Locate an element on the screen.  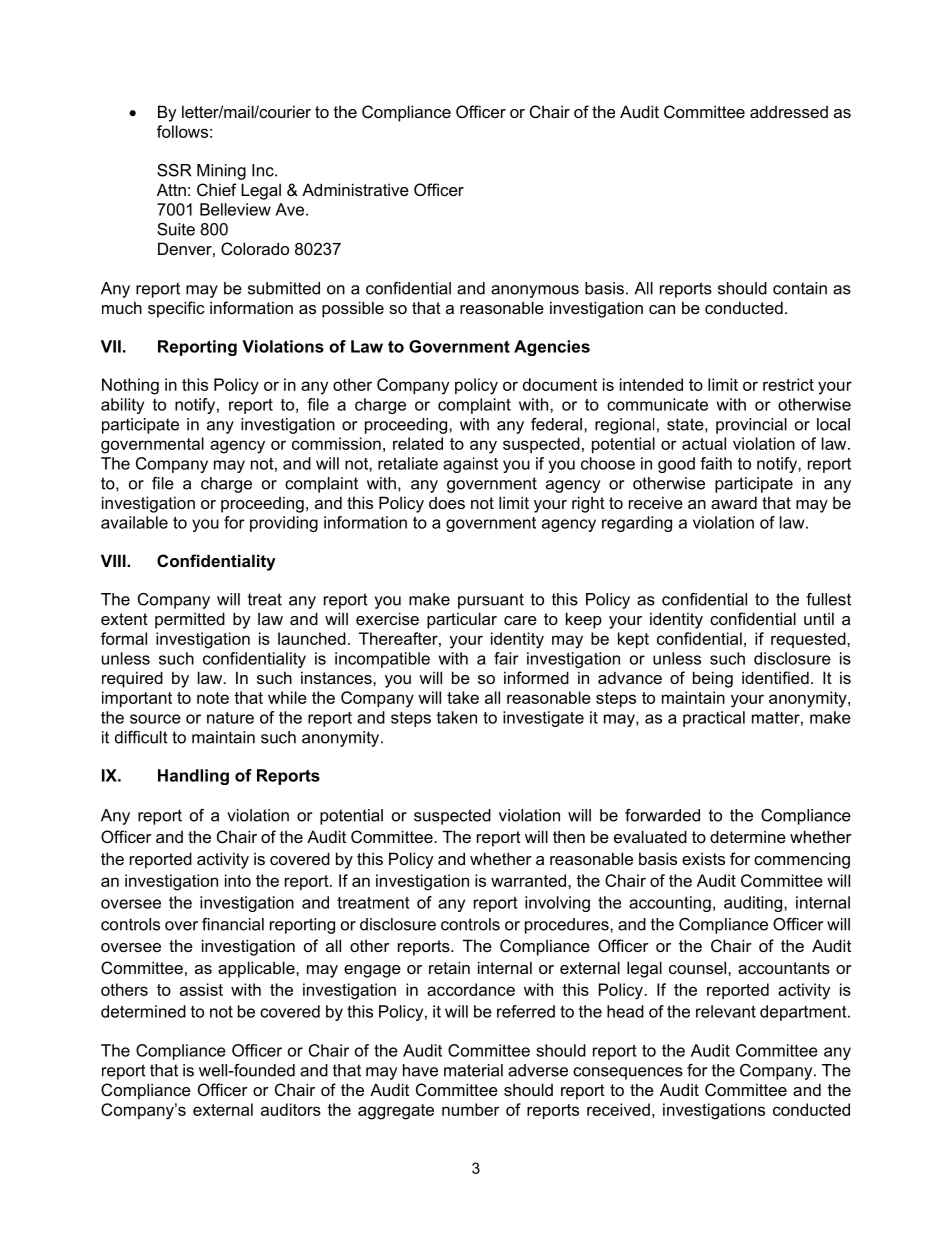
investigate is located at coordinates (543, 719).
